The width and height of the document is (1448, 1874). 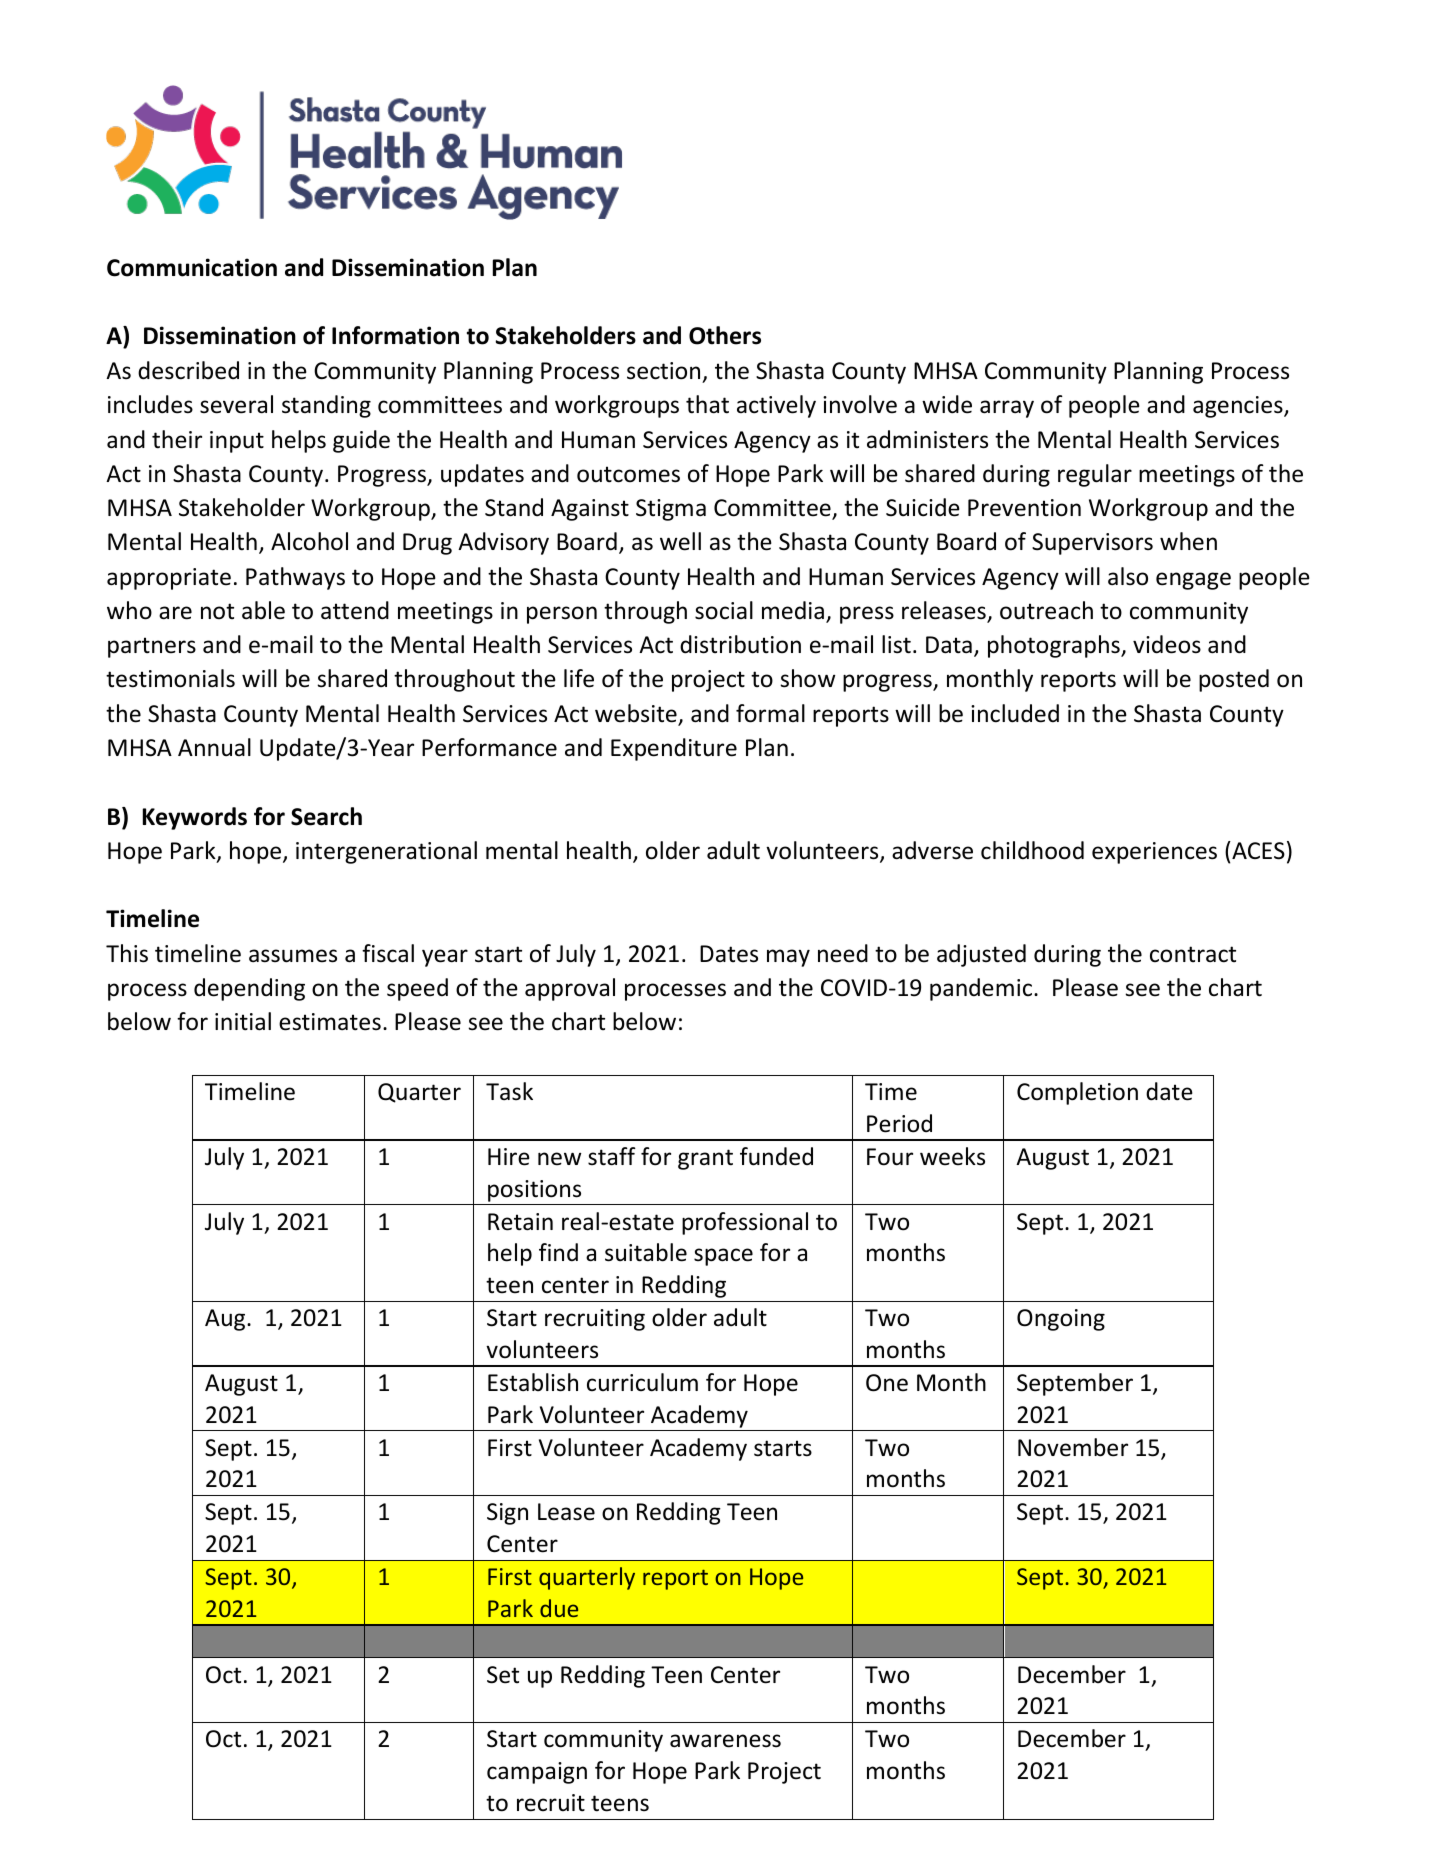 I want to click on curriculum, so click(x=642, y=1382).
